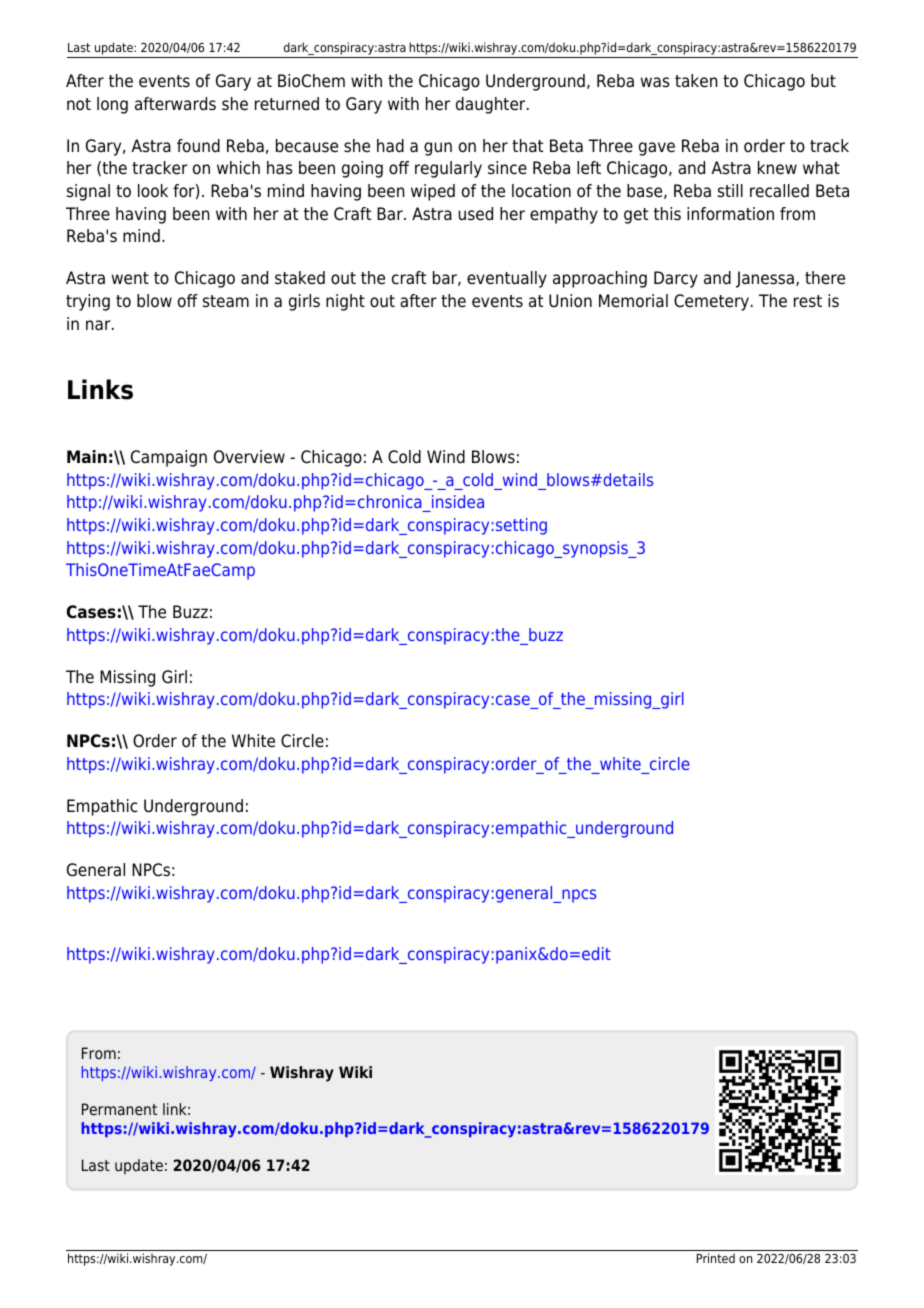 The height and width of the document is (1308, 924). What do you see at coordinates (716, 1258) in the document?
I see `Printed` at bounding box center [716, 1258].
